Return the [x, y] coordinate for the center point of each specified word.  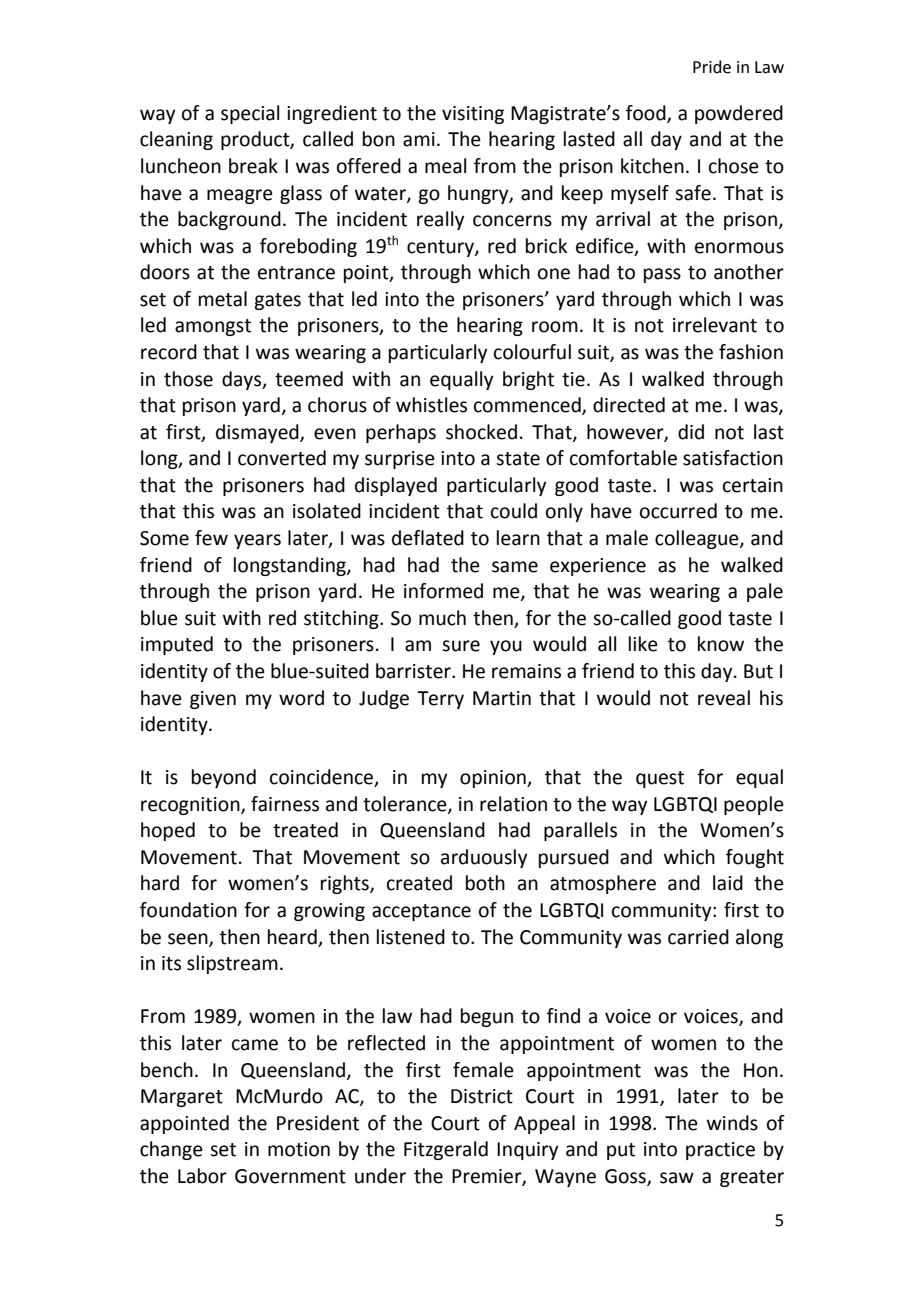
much [442, 618]
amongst [213, 327]
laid [728, 883]
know [721, 644]
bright [528, 380]
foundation [188, 910]
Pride [712, 67]
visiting [473, 115]
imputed [177, 645]
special [250, 114]
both [485, 883]
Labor [202, 1176]
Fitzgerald [446, 1150]
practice [720, 1151]
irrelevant [715, 325]
